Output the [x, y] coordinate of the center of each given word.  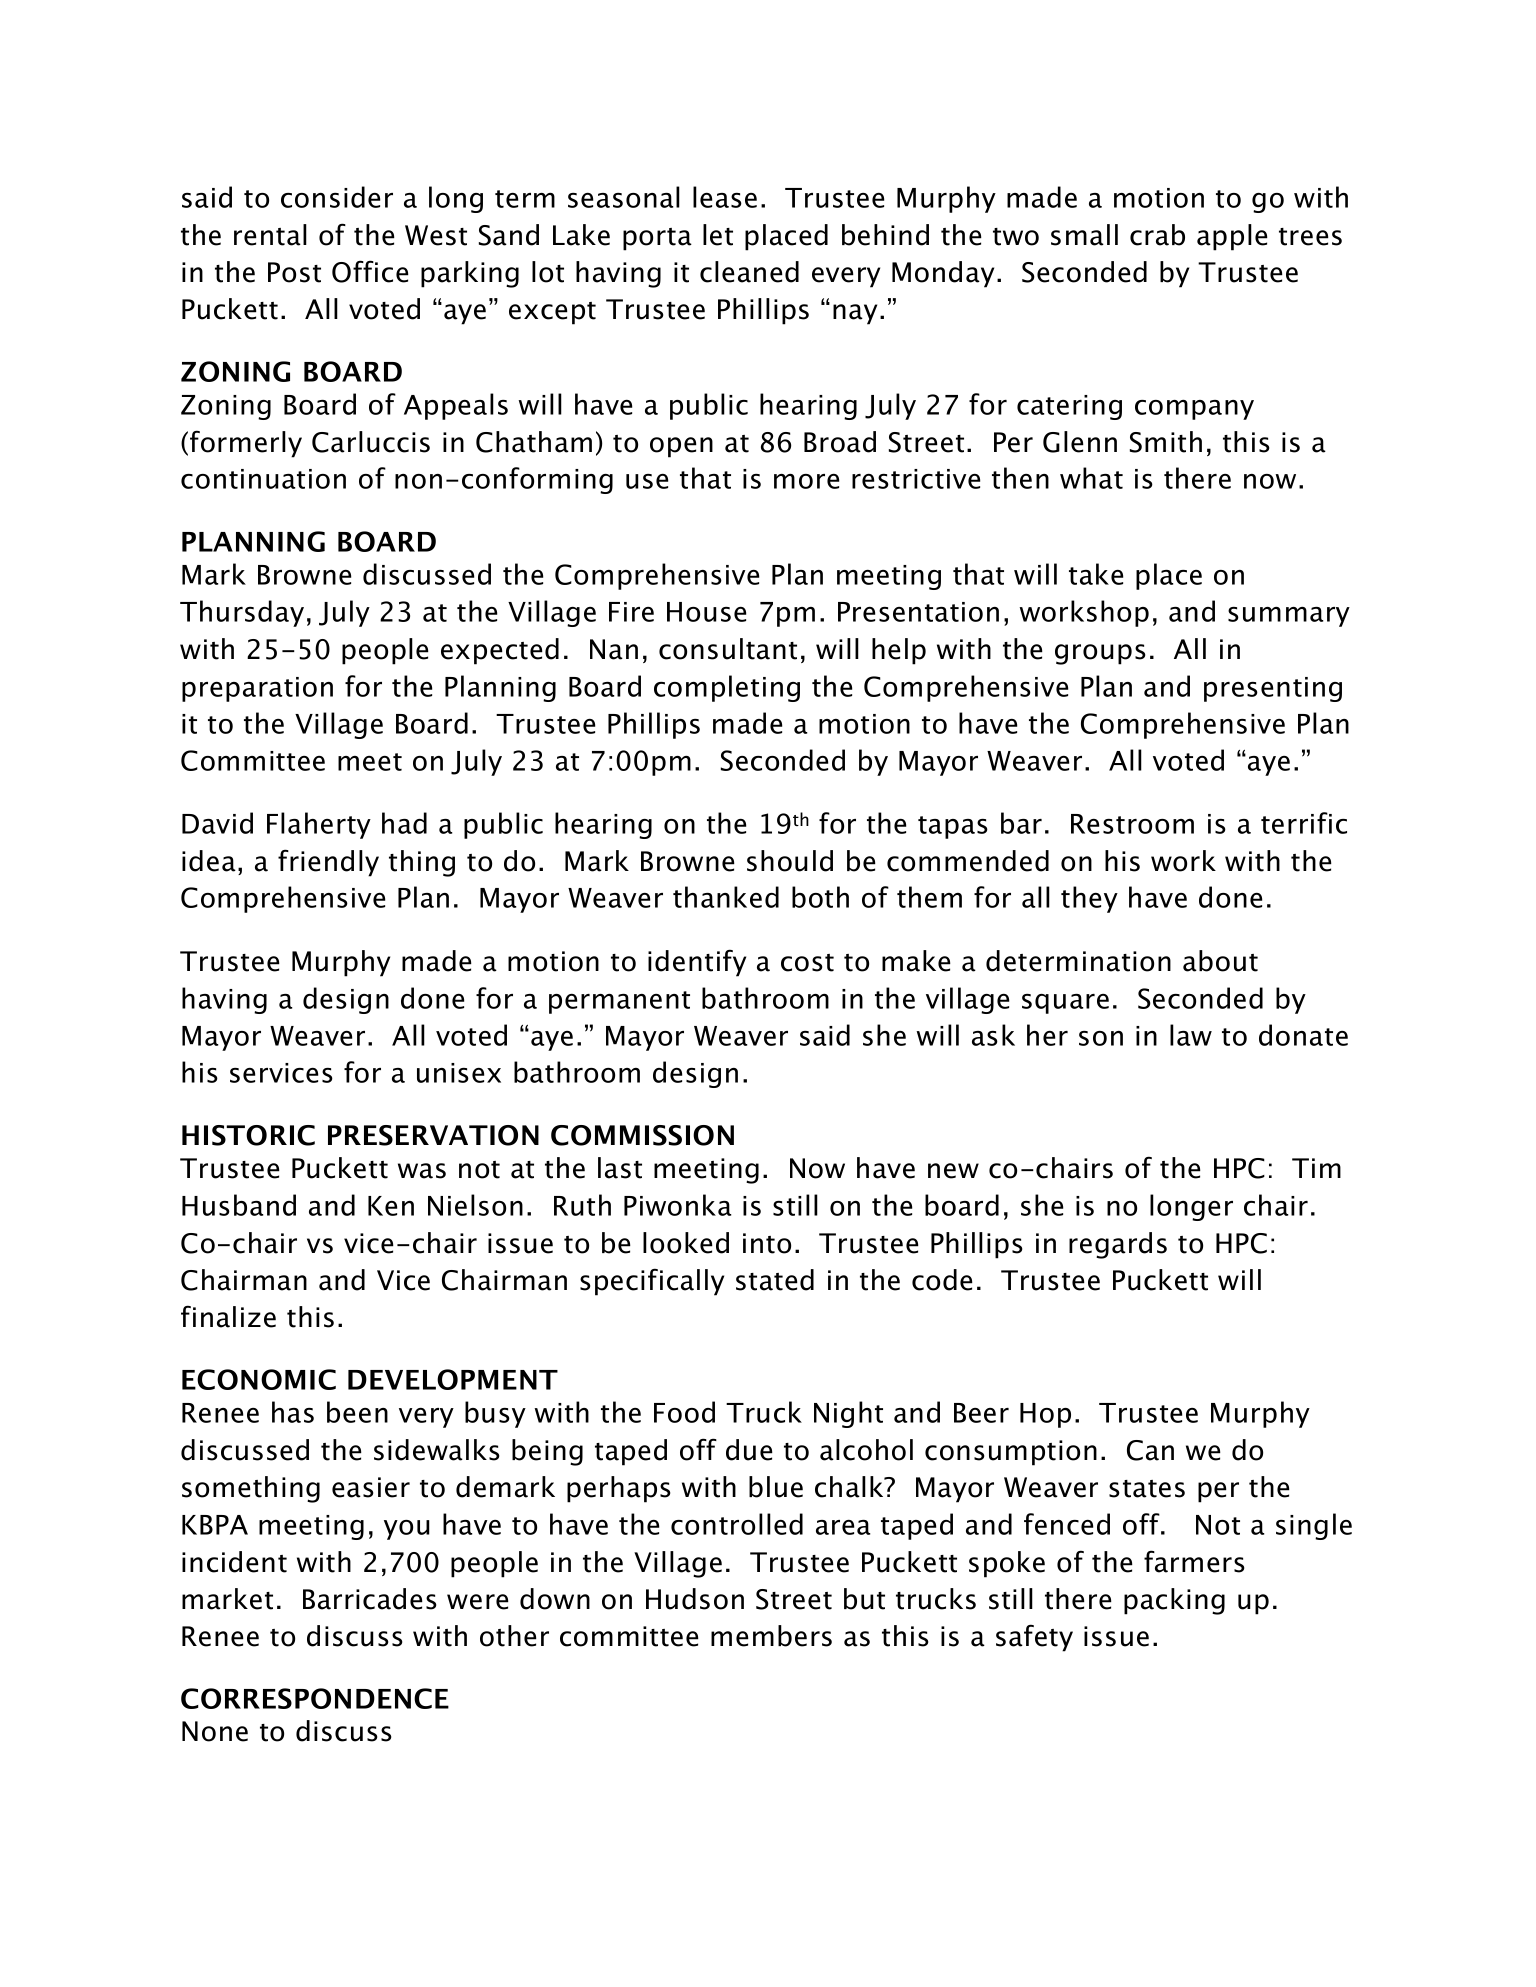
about [1220, 961]
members [771, 1636]
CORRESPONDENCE [315, 1698]
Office [370, 271]
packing [1174, 1601]
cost [807, 963]
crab [1157, 235]
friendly [328, 863]
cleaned [749, 272]
